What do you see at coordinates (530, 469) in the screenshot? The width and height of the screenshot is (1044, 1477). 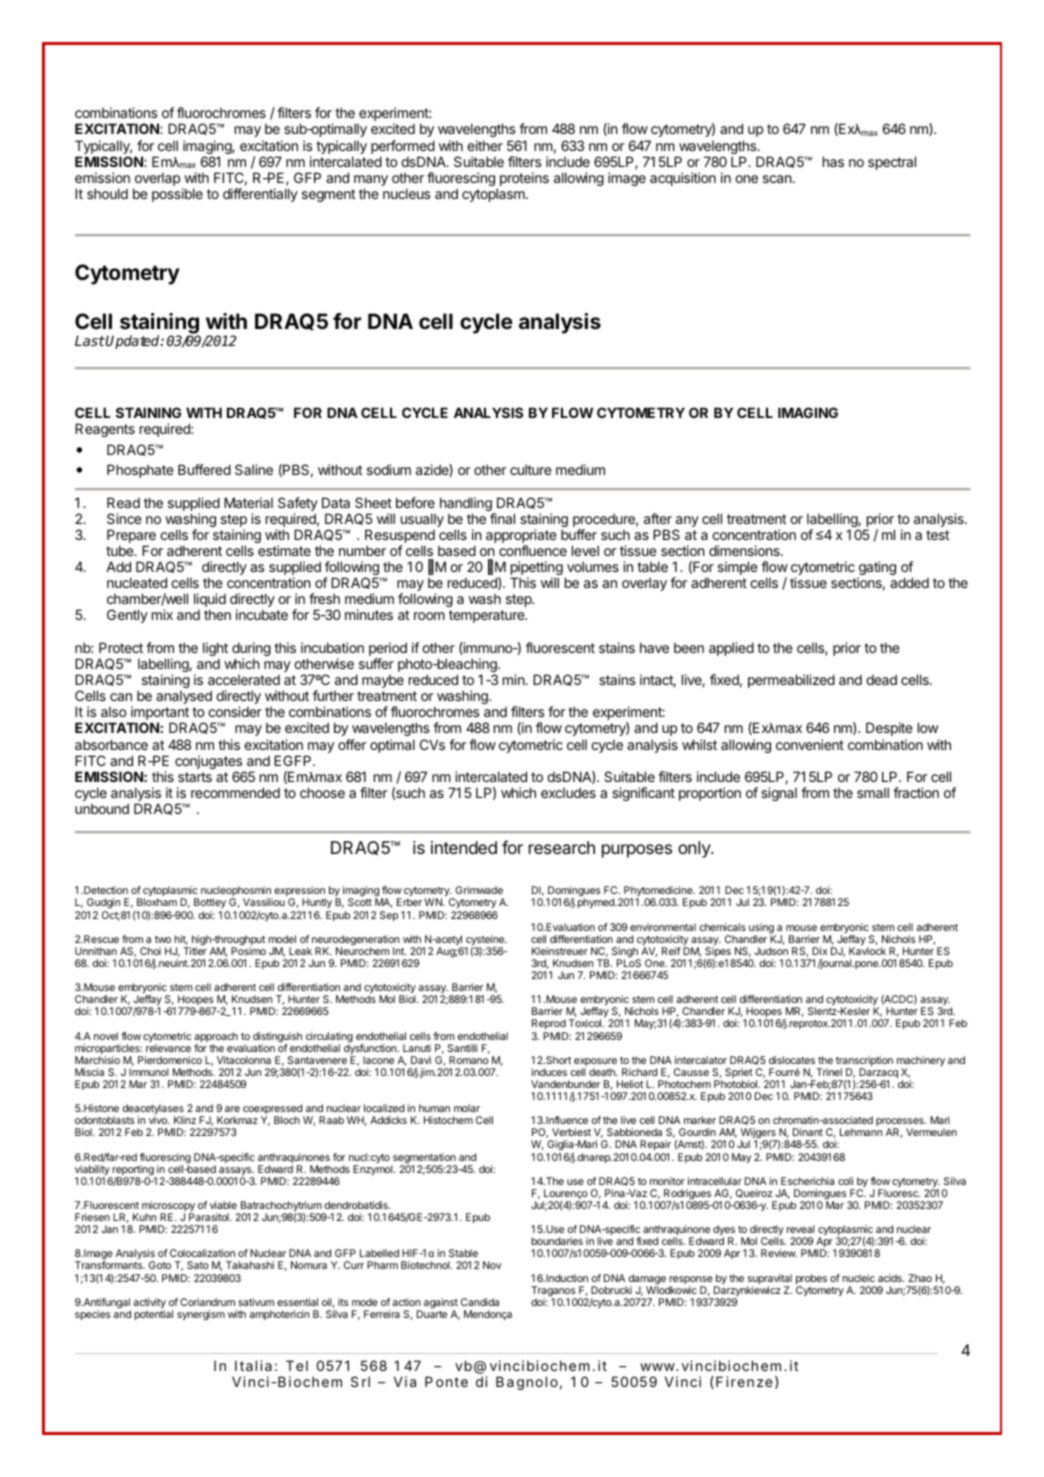 I see `culture` at bounding box center [530, 469].
